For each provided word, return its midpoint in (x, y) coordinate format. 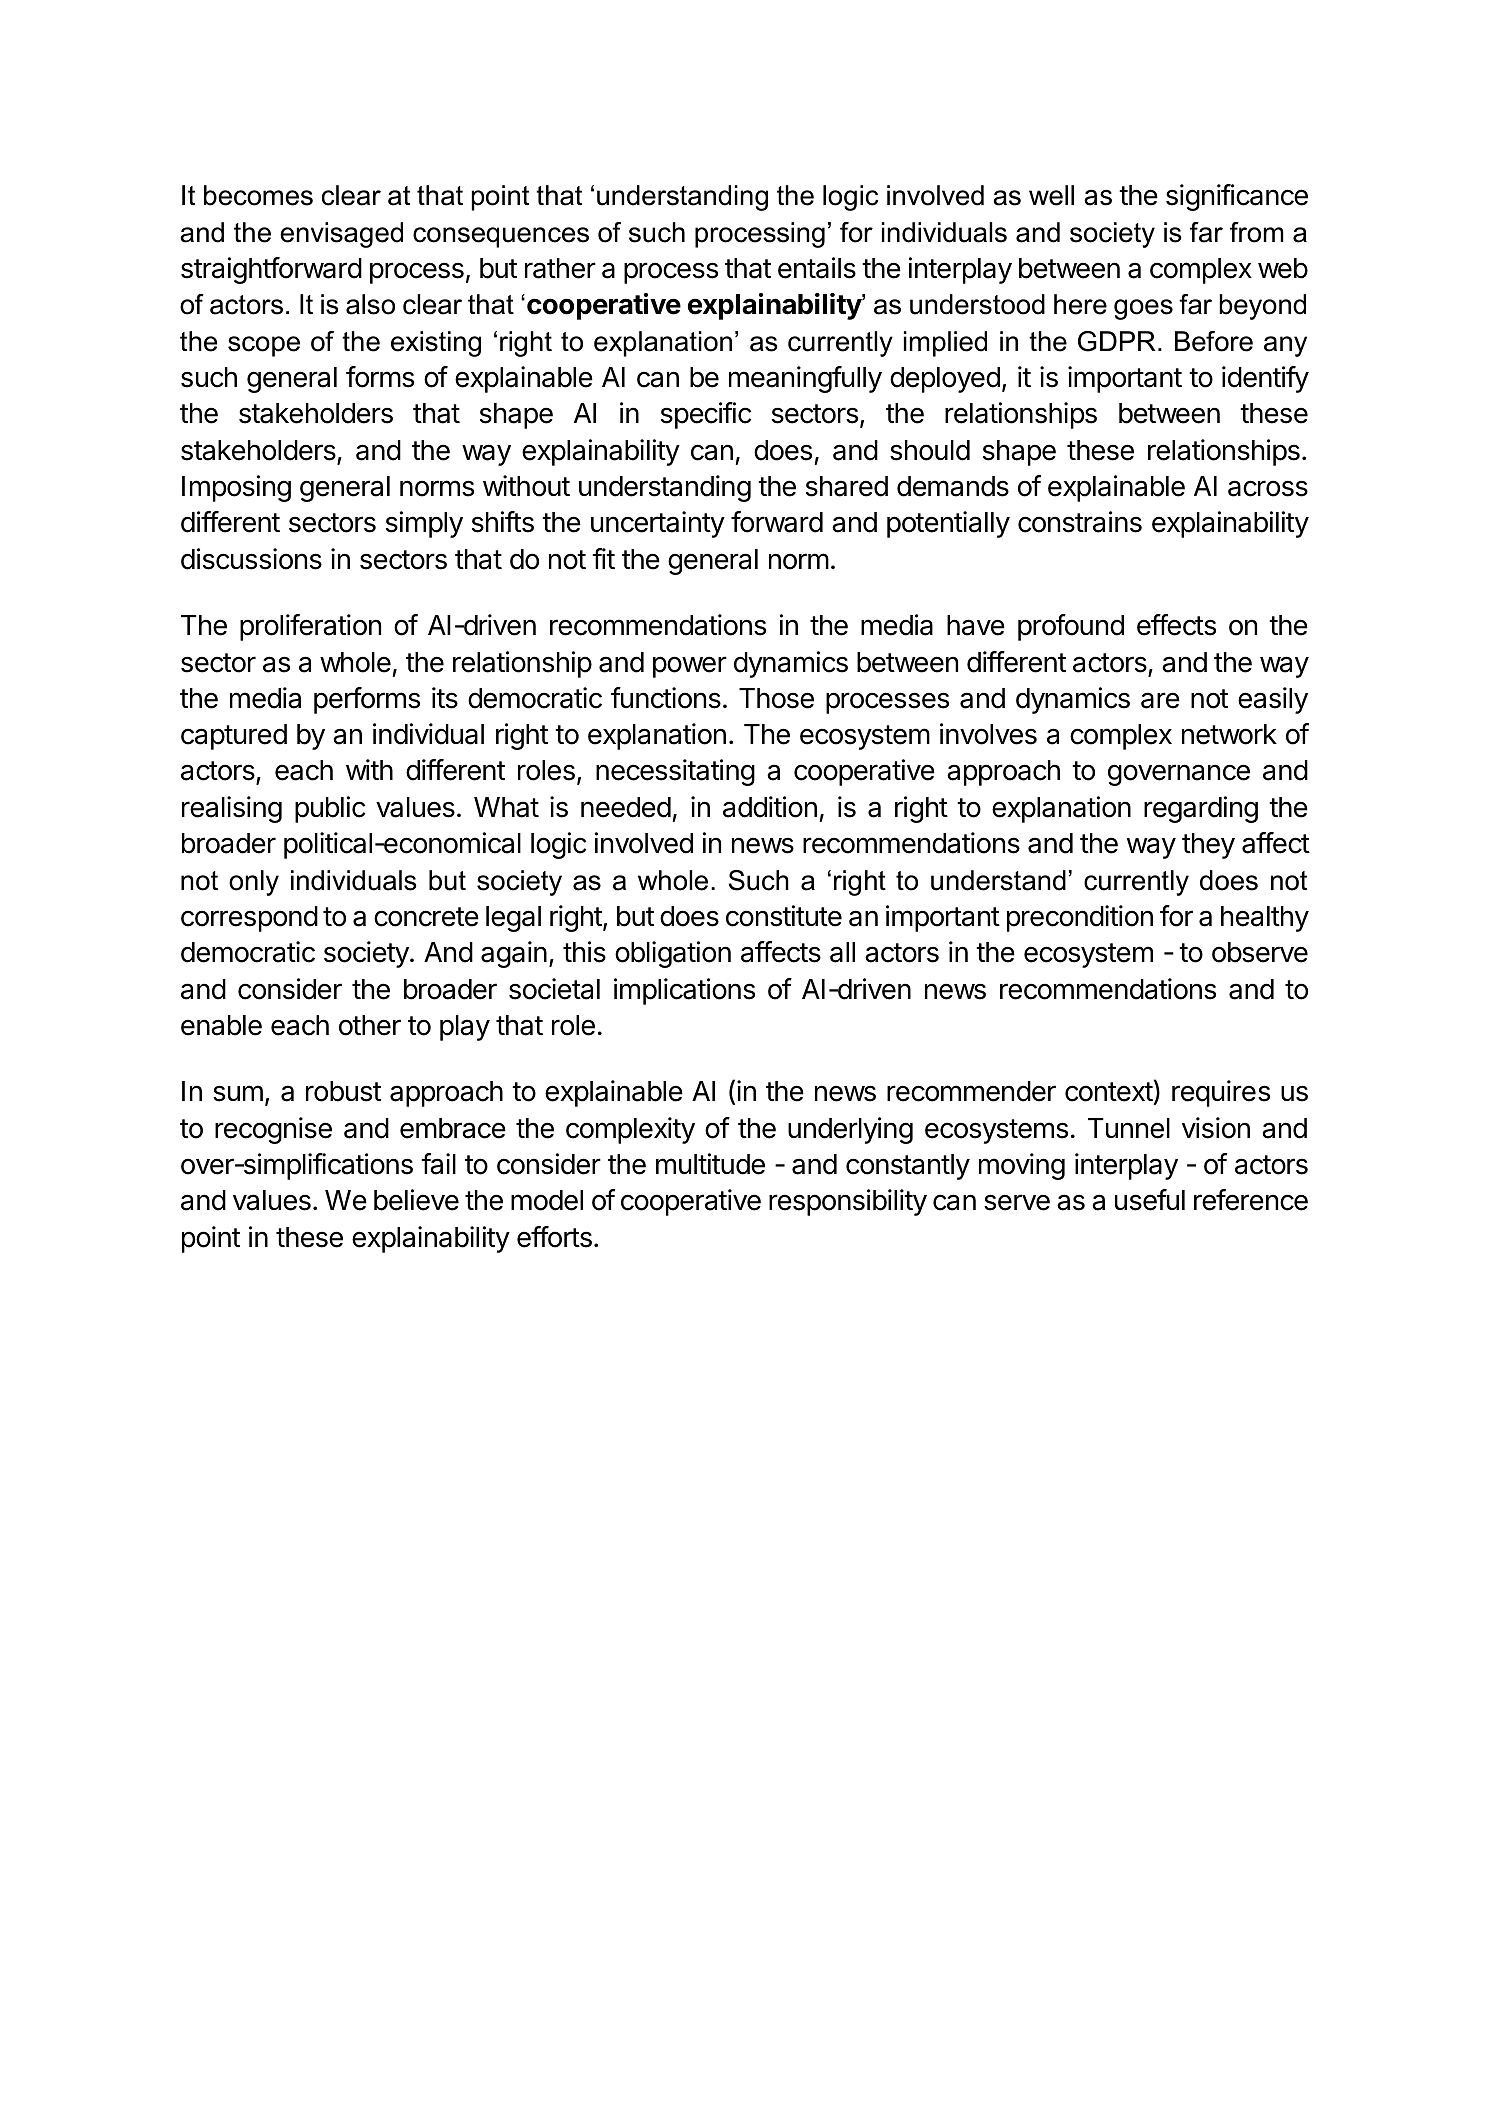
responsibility (848, 1202)
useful (1150, 1200)
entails (817, 268)
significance (1237, 197)
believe (416, 1200)
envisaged (341, 235)
